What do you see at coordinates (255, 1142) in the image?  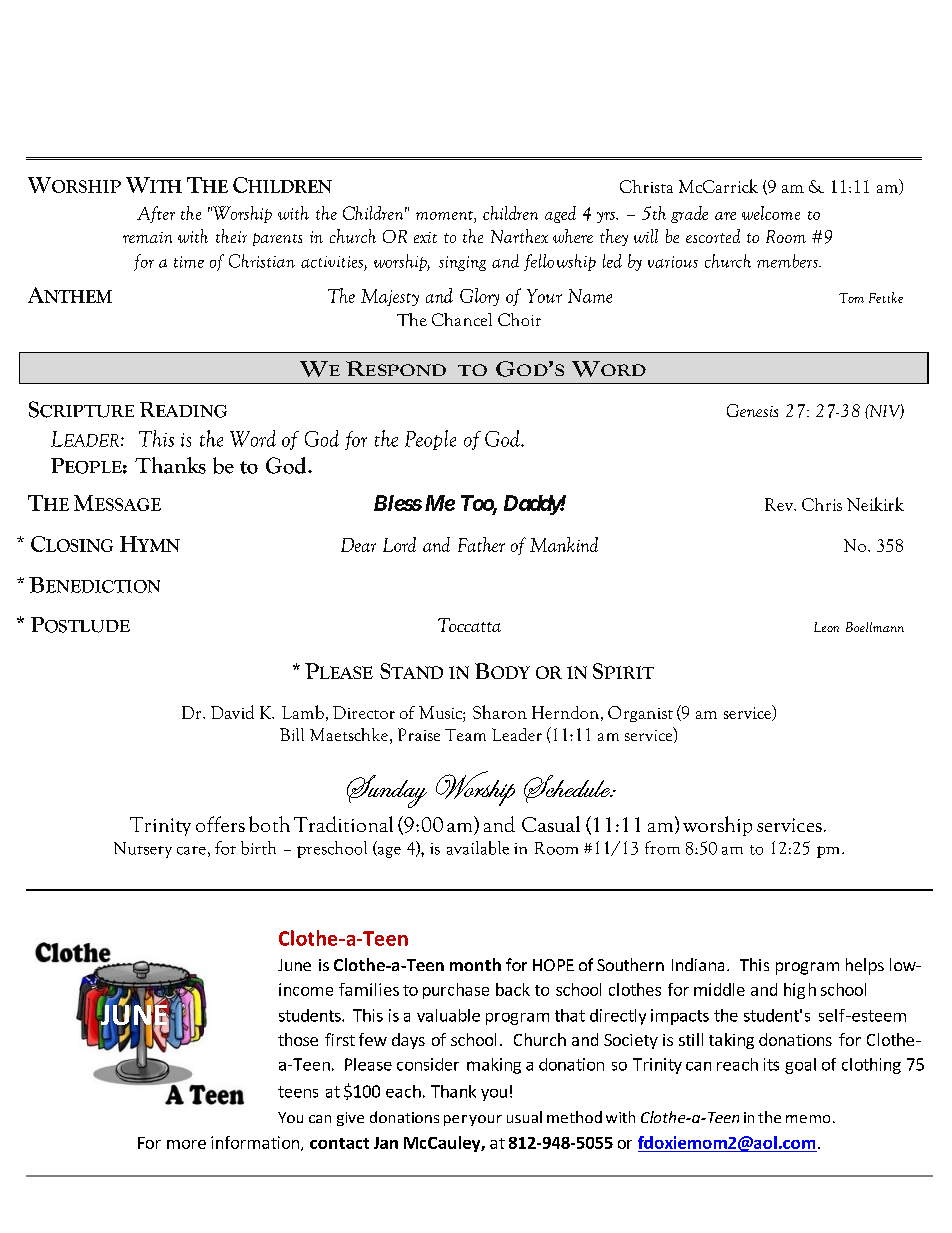 I see `information` at bounding box center [255, 1142].
